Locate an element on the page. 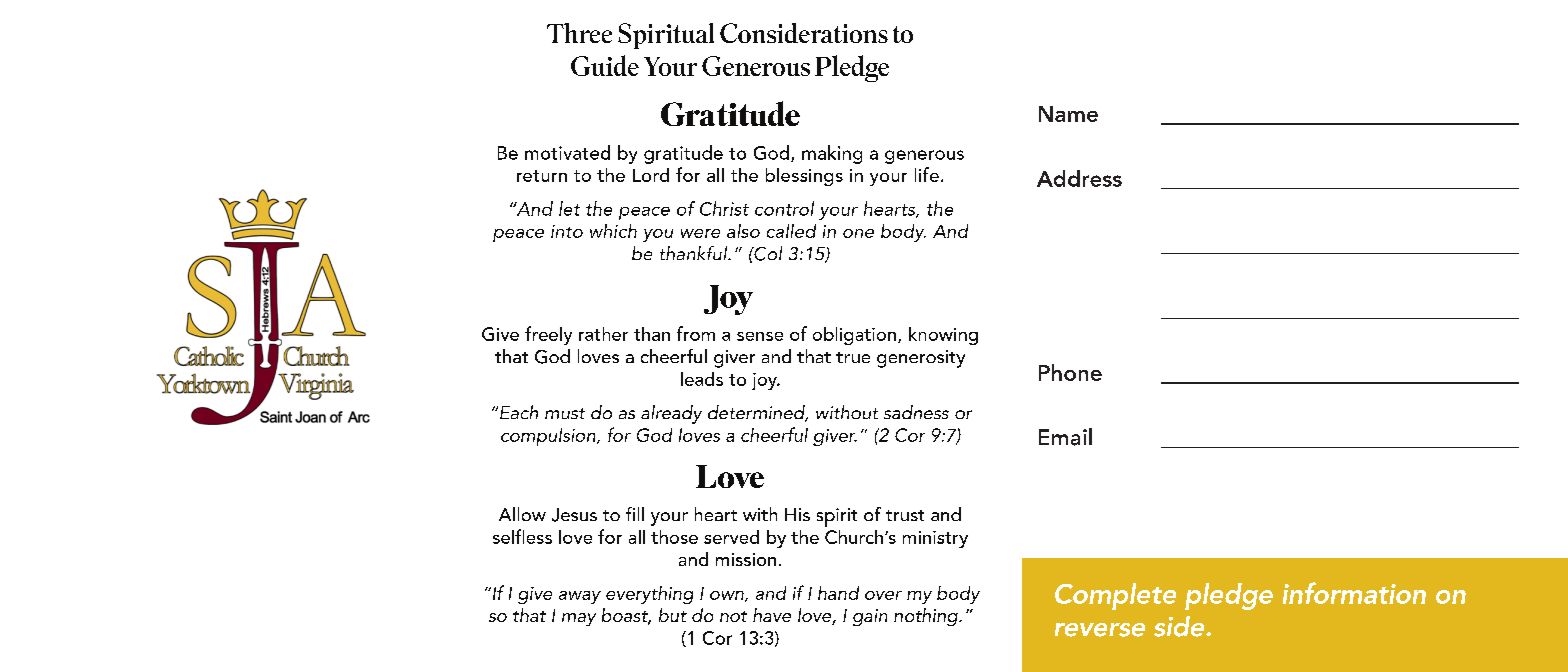 This image has height=672, width=1568. Lord is located at coordinates (651, 175).
